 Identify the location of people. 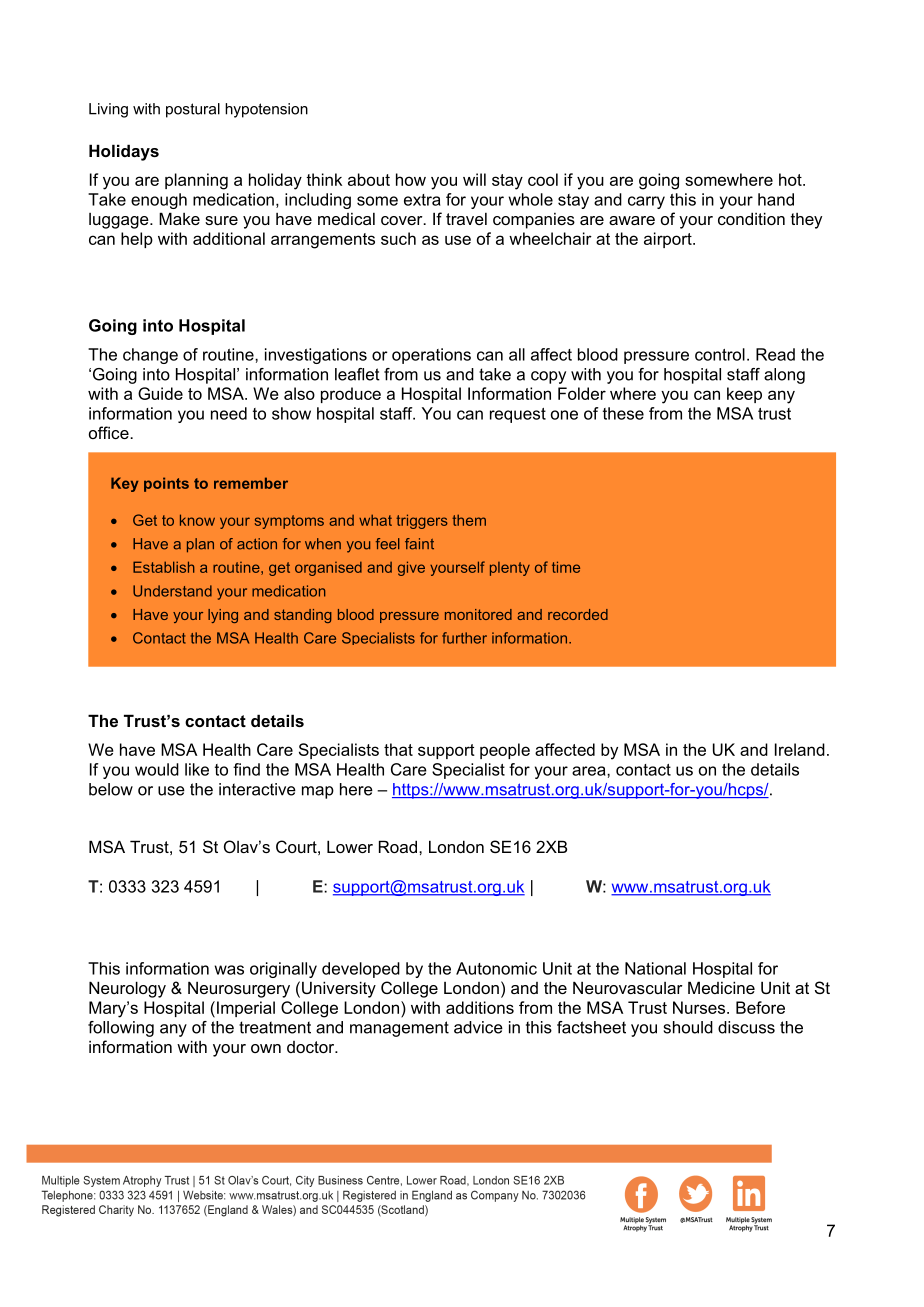
(505, 751).
